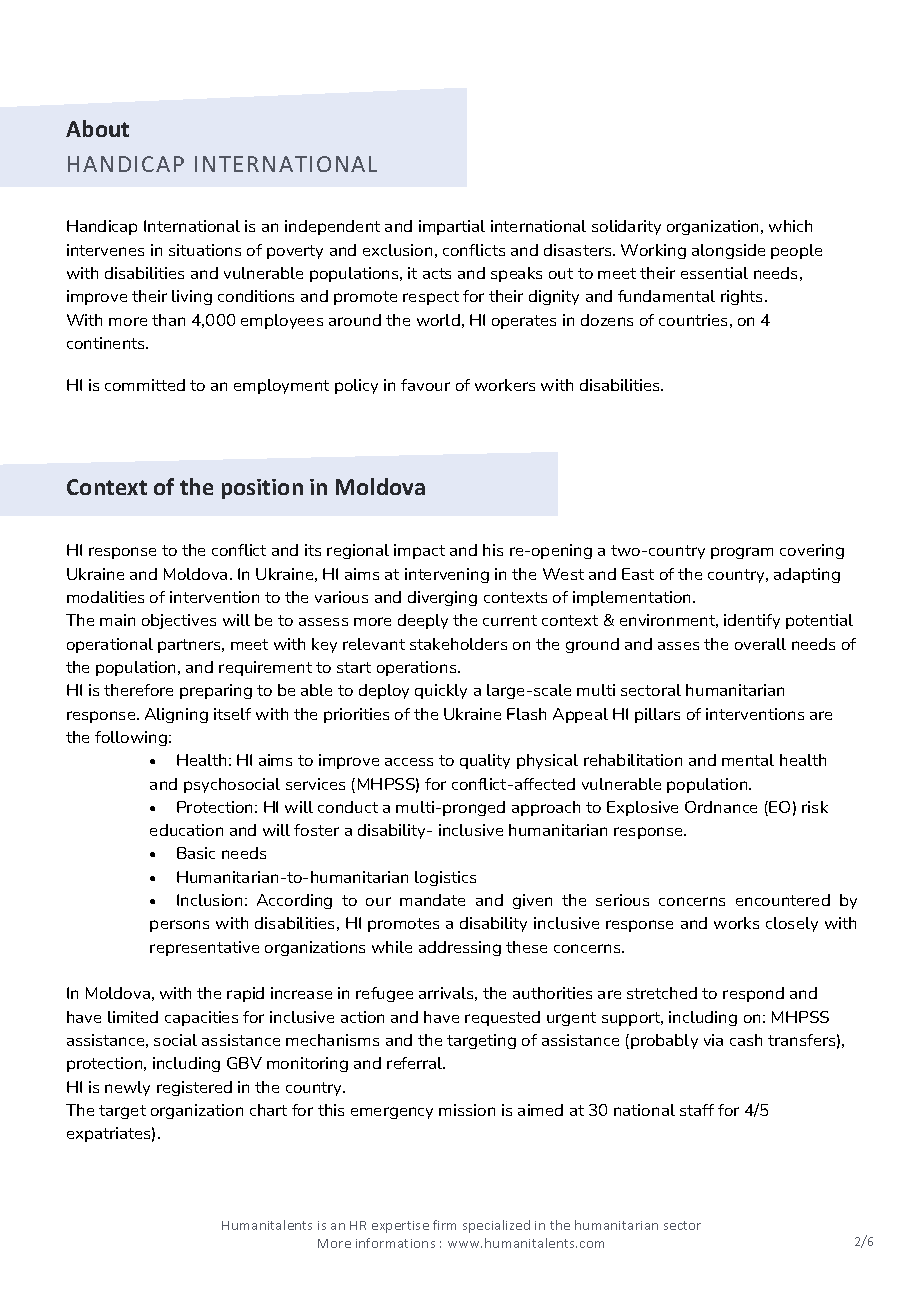 The width and height of the page is (924, 1308). Describe the element at coordinates (444, 1225) in the page. I see `firm` at that location.
